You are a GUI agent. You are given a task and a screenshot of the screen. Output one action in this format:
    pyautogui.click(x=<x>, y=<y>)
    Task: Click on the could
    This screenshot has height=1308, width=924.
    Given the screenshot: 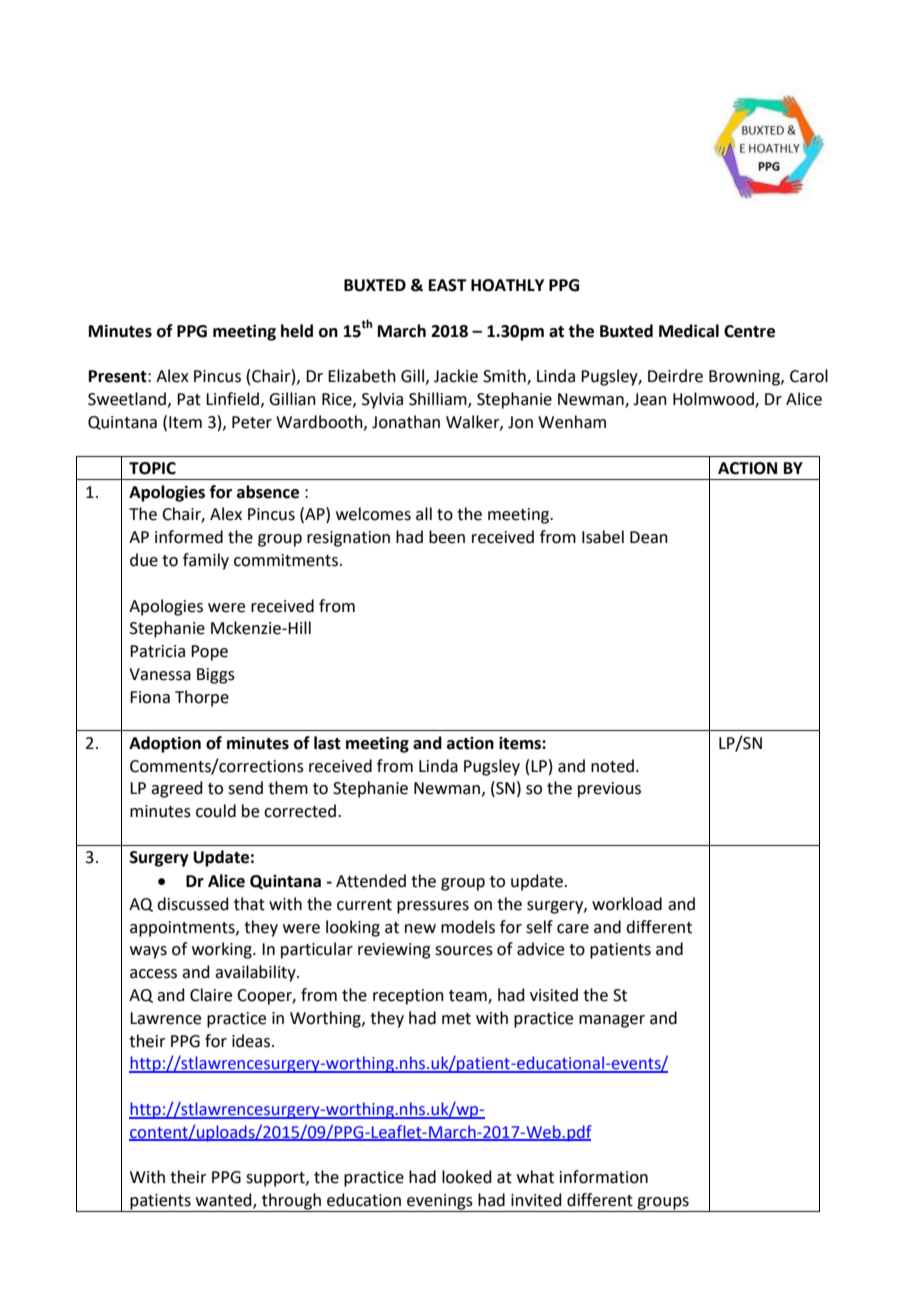 What is the action you would take?
    pyautogui.click(x=216, y=811)
